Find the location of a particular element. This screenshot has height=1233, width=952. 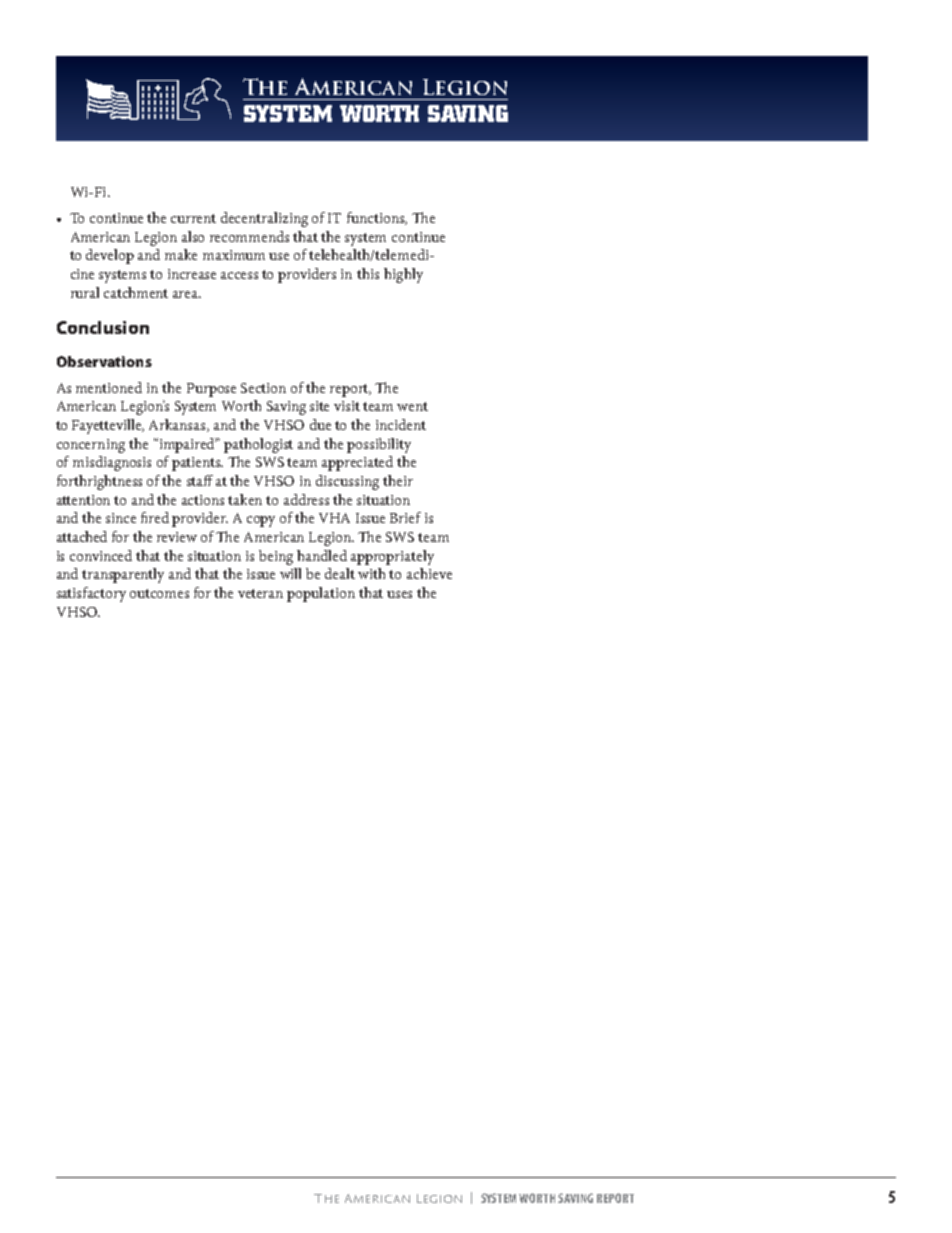

transparently is located at coordinates (123, 575).
